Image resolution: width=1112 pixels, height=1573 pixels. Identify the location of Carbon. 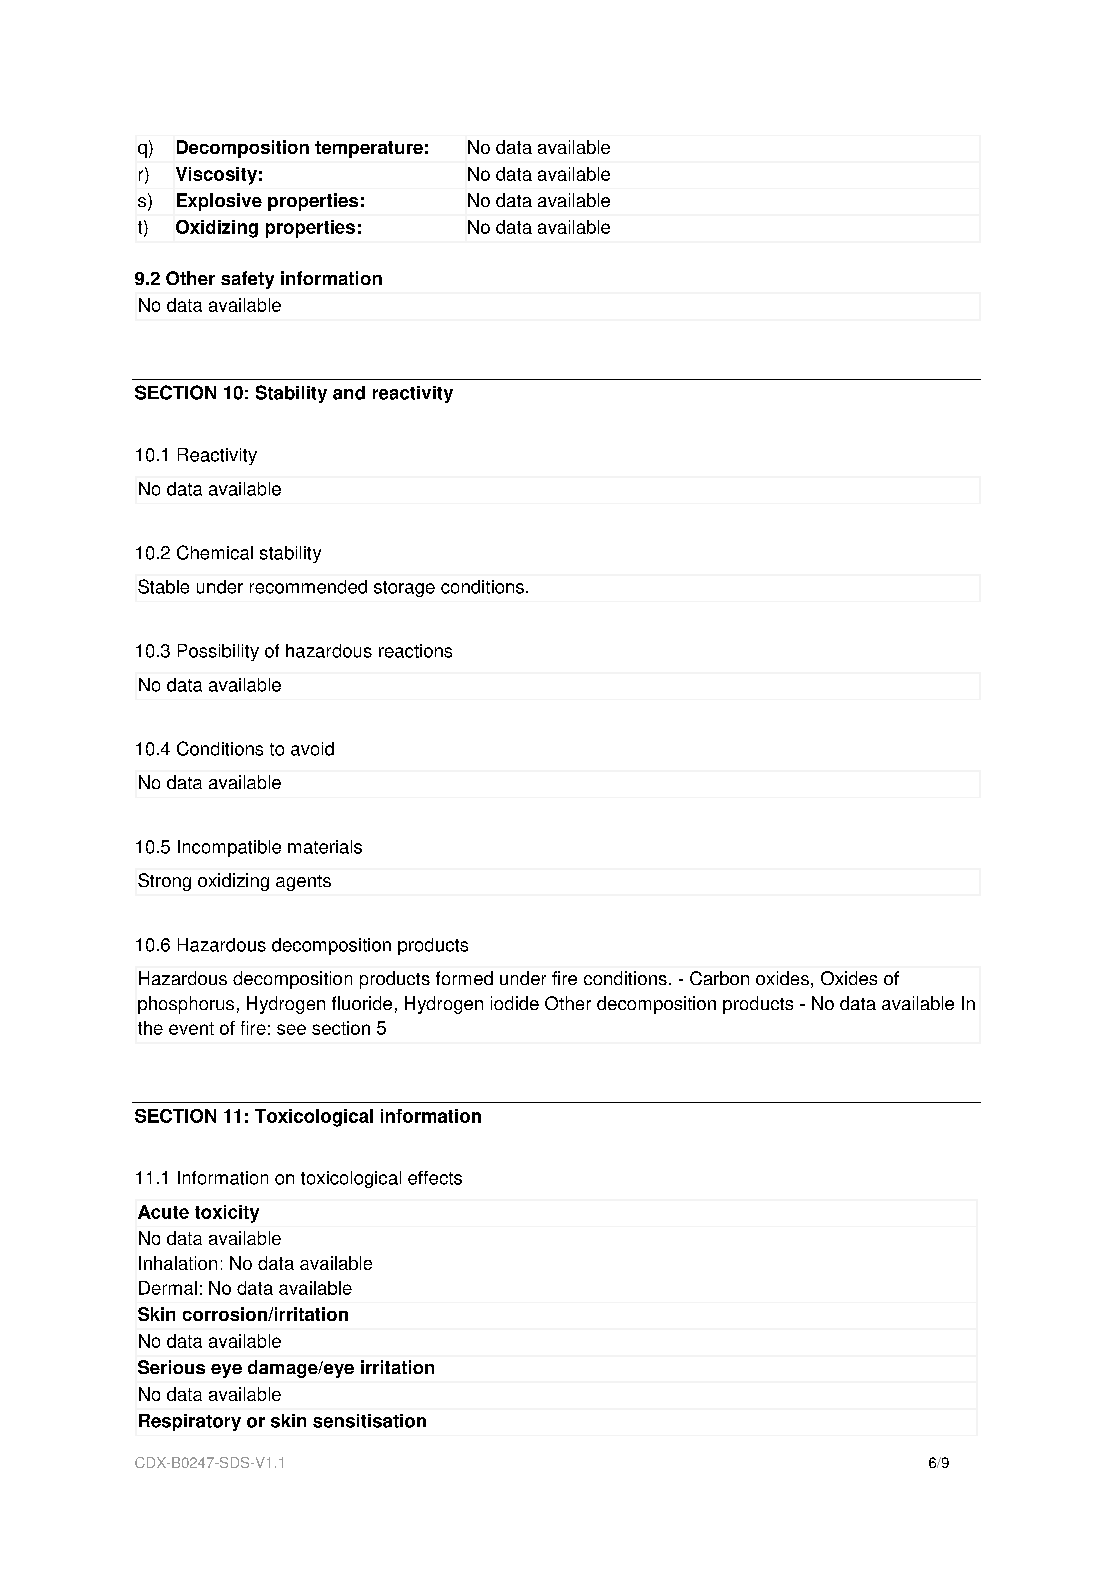
(719, 978).
